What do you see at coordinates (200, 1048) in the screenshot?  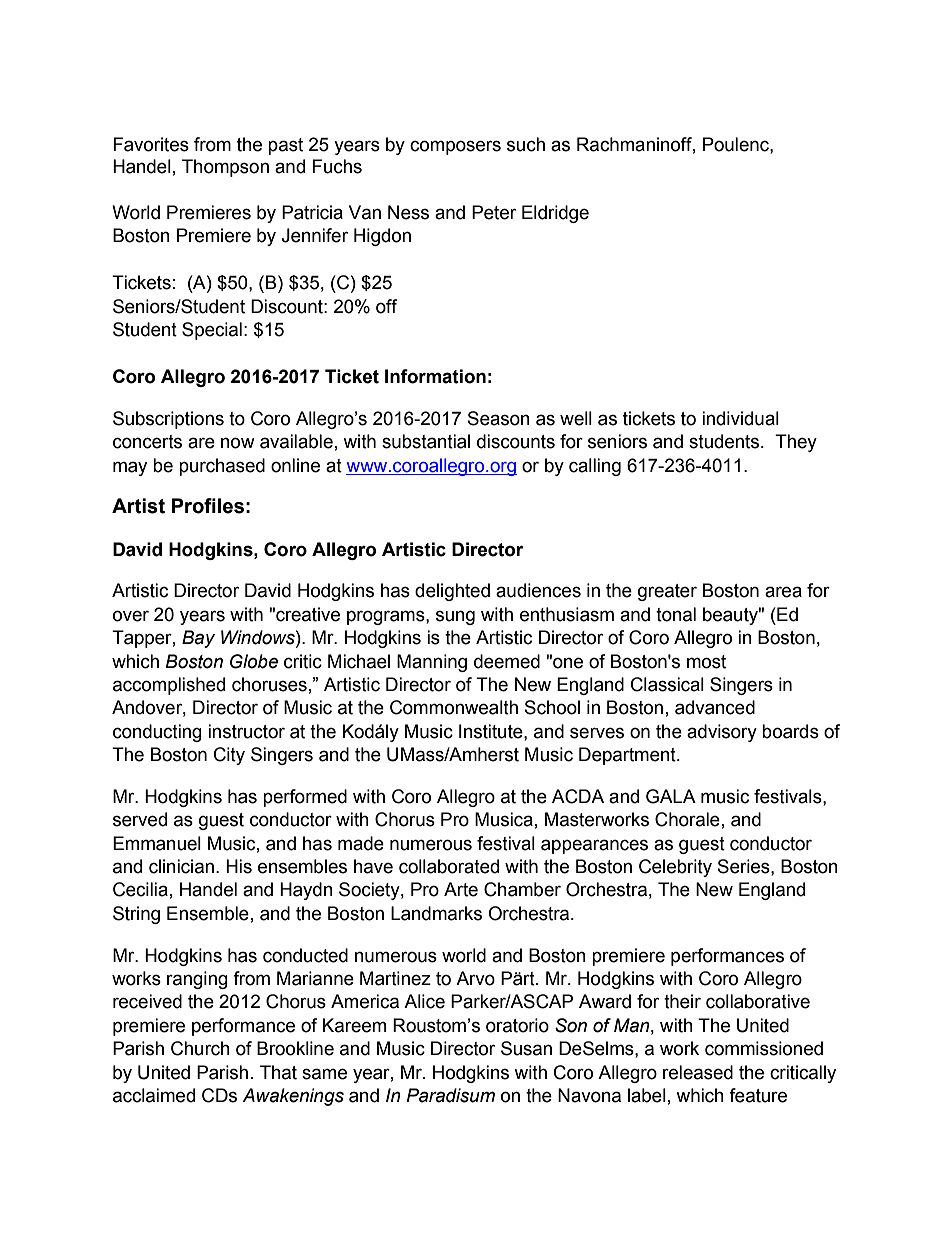 I see `Church` at bounding box center [200, 1048].
